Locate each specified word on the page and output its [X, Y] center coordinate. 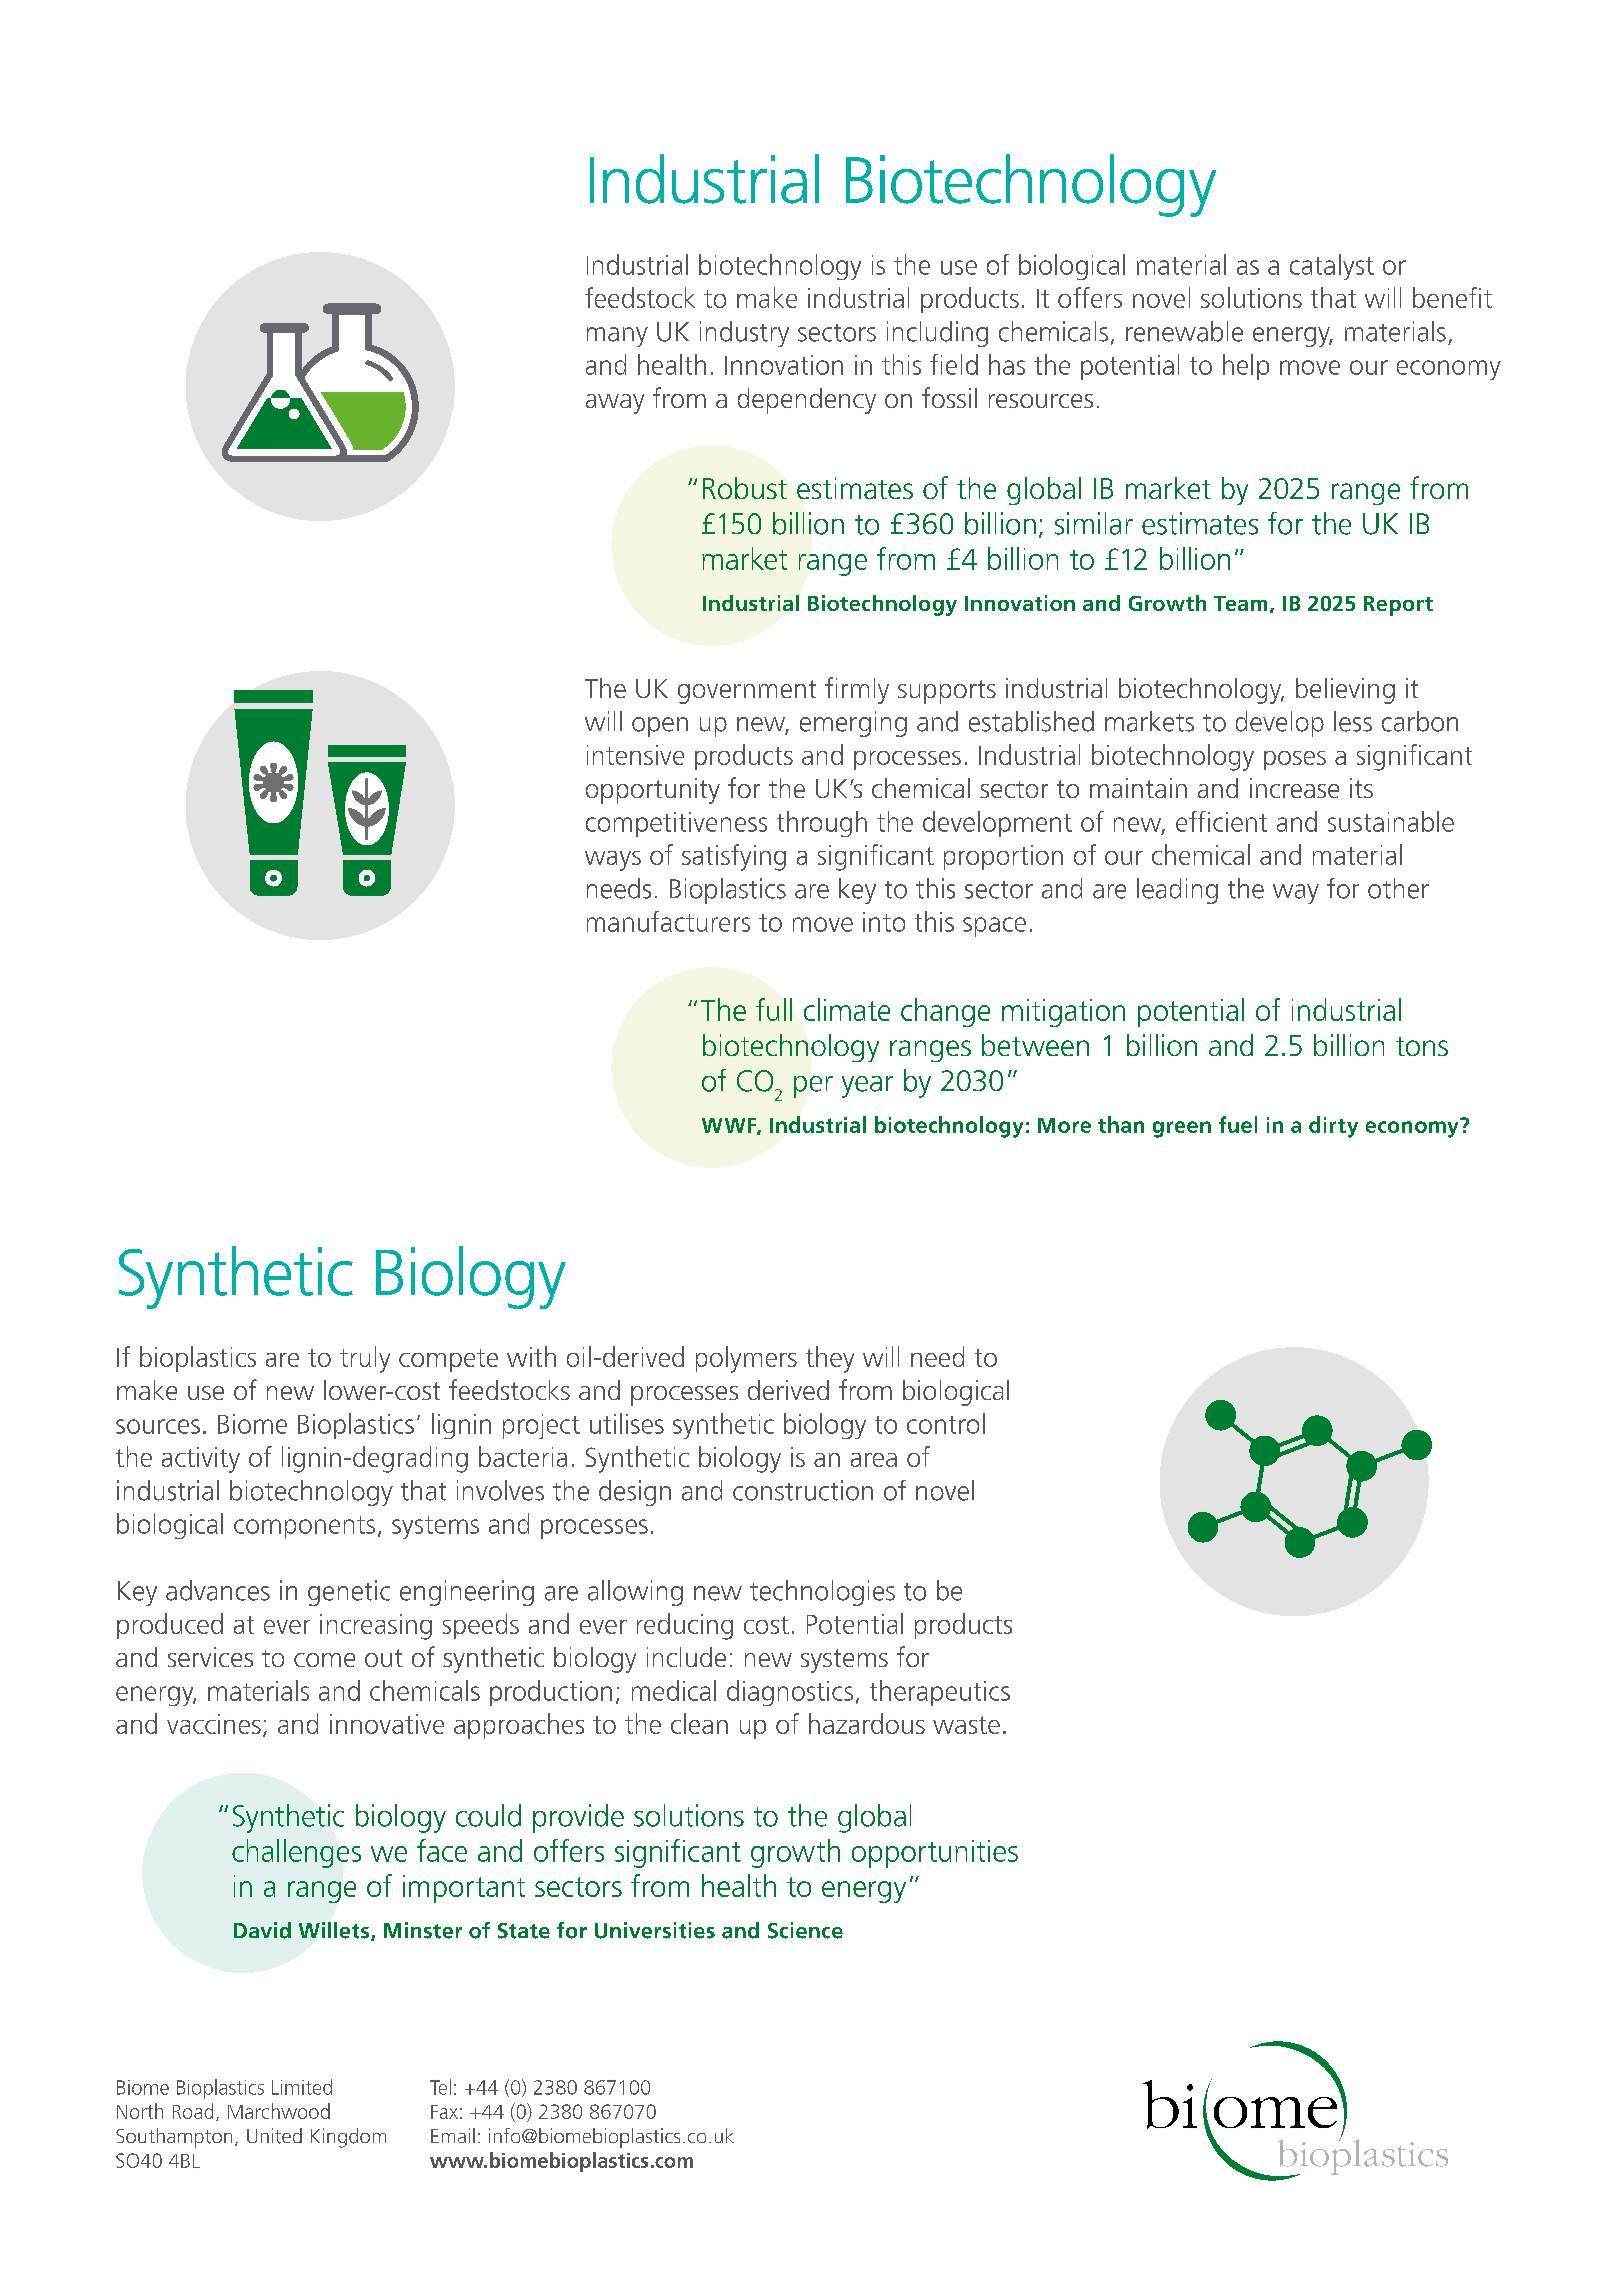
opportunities [935, 1854]
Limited [302, 2087]
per [813, 1087]
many [617, 337]
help [1246, 367]
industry [744, 334]
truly [365, 1359]
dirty [1333, 1127]
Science [805, 1930]
